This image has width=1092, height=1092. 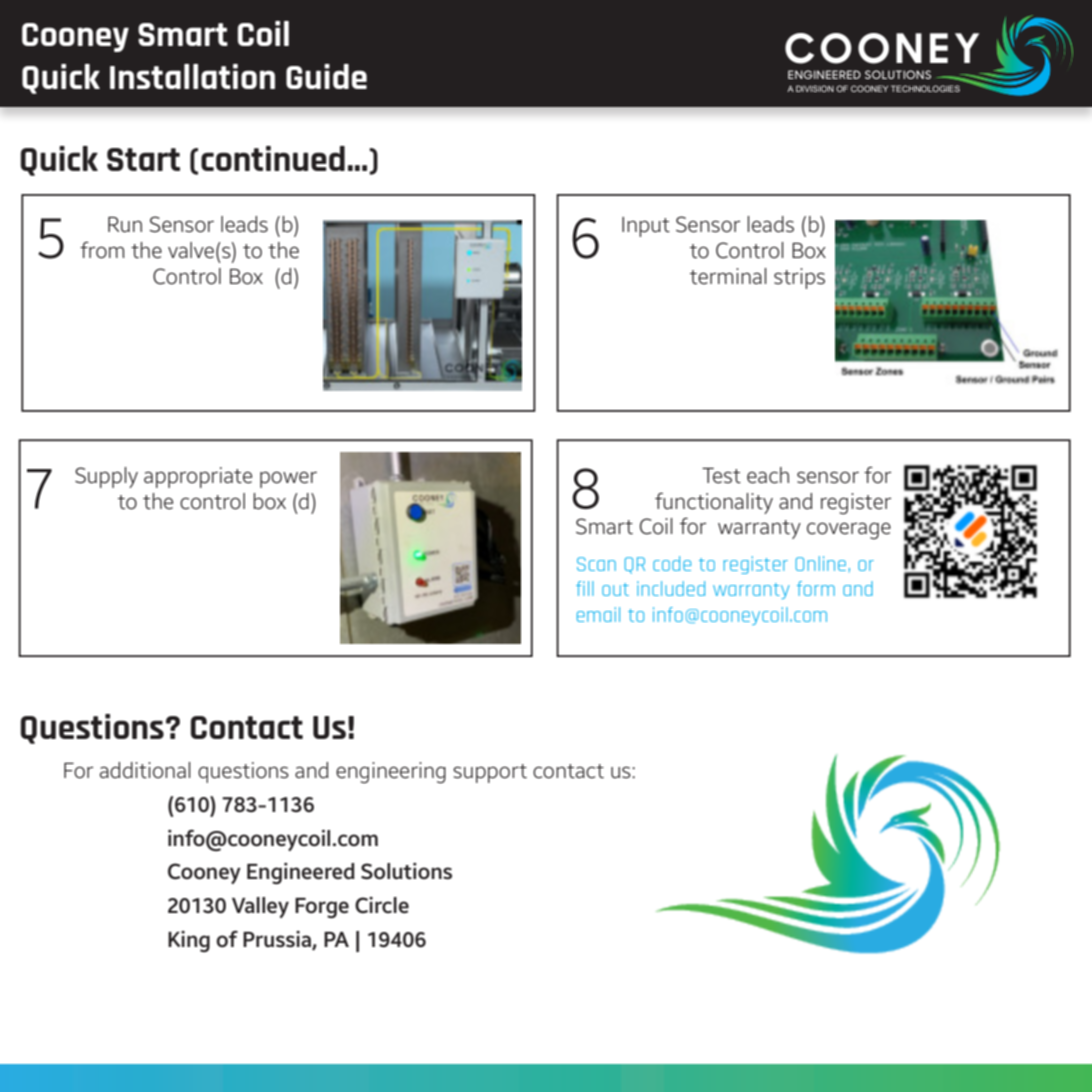 I want to click on form, so click(x=816, y=588).
